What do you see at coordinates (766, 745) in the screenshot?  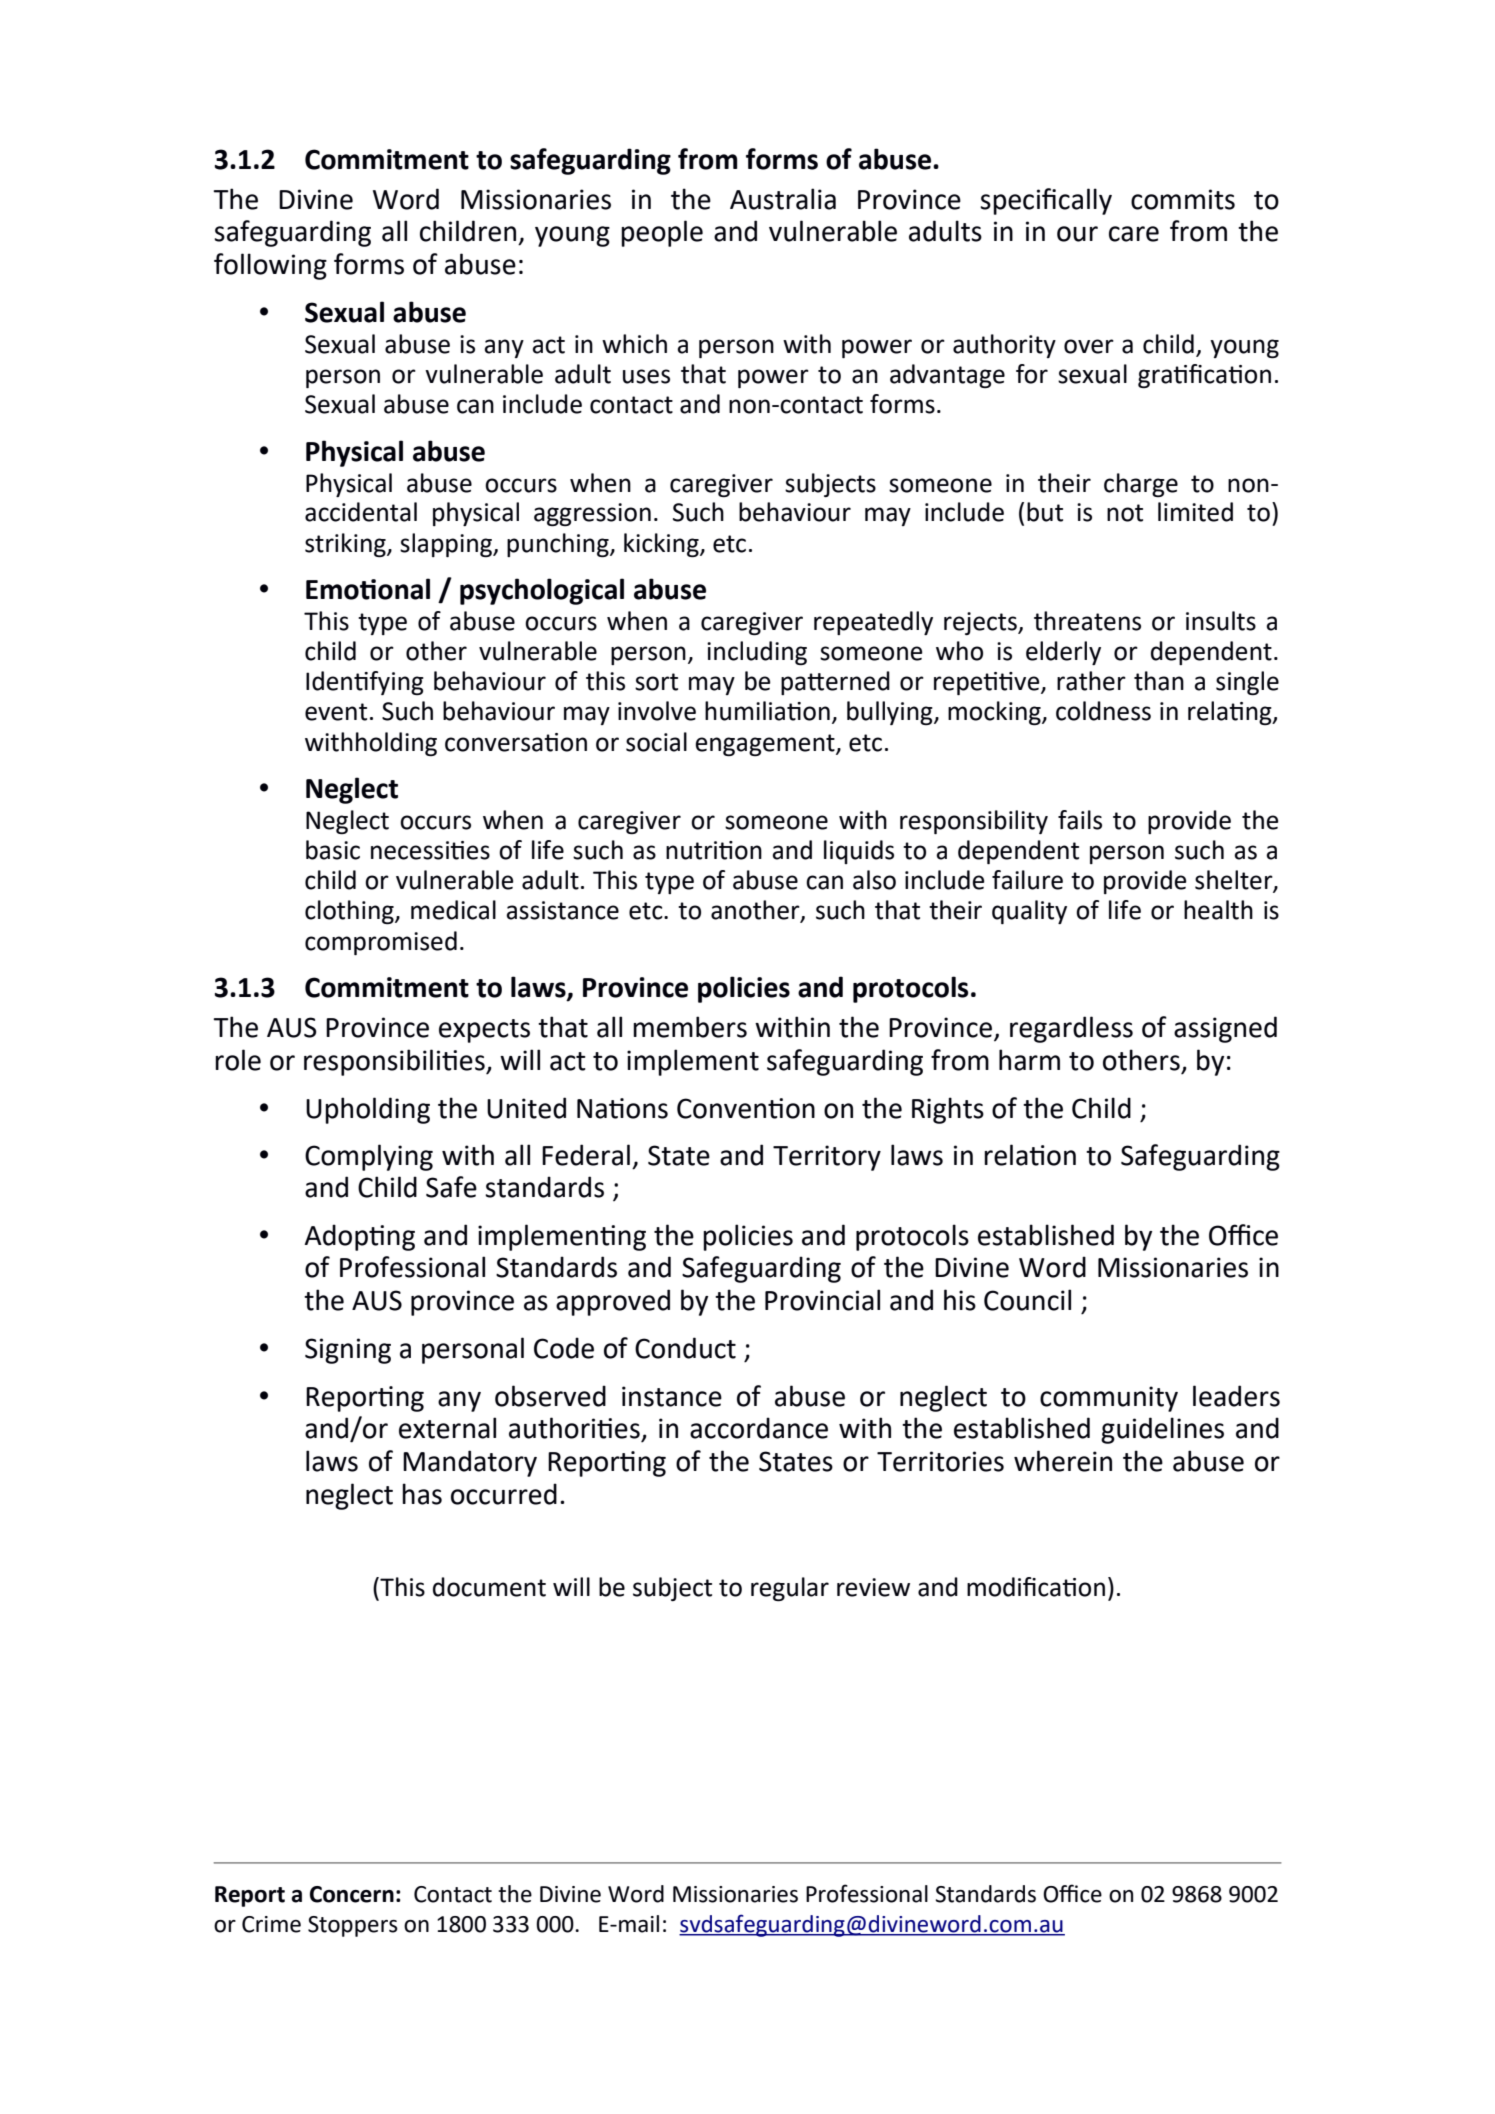 I see `engagement` at bounding box center [766, 745].
